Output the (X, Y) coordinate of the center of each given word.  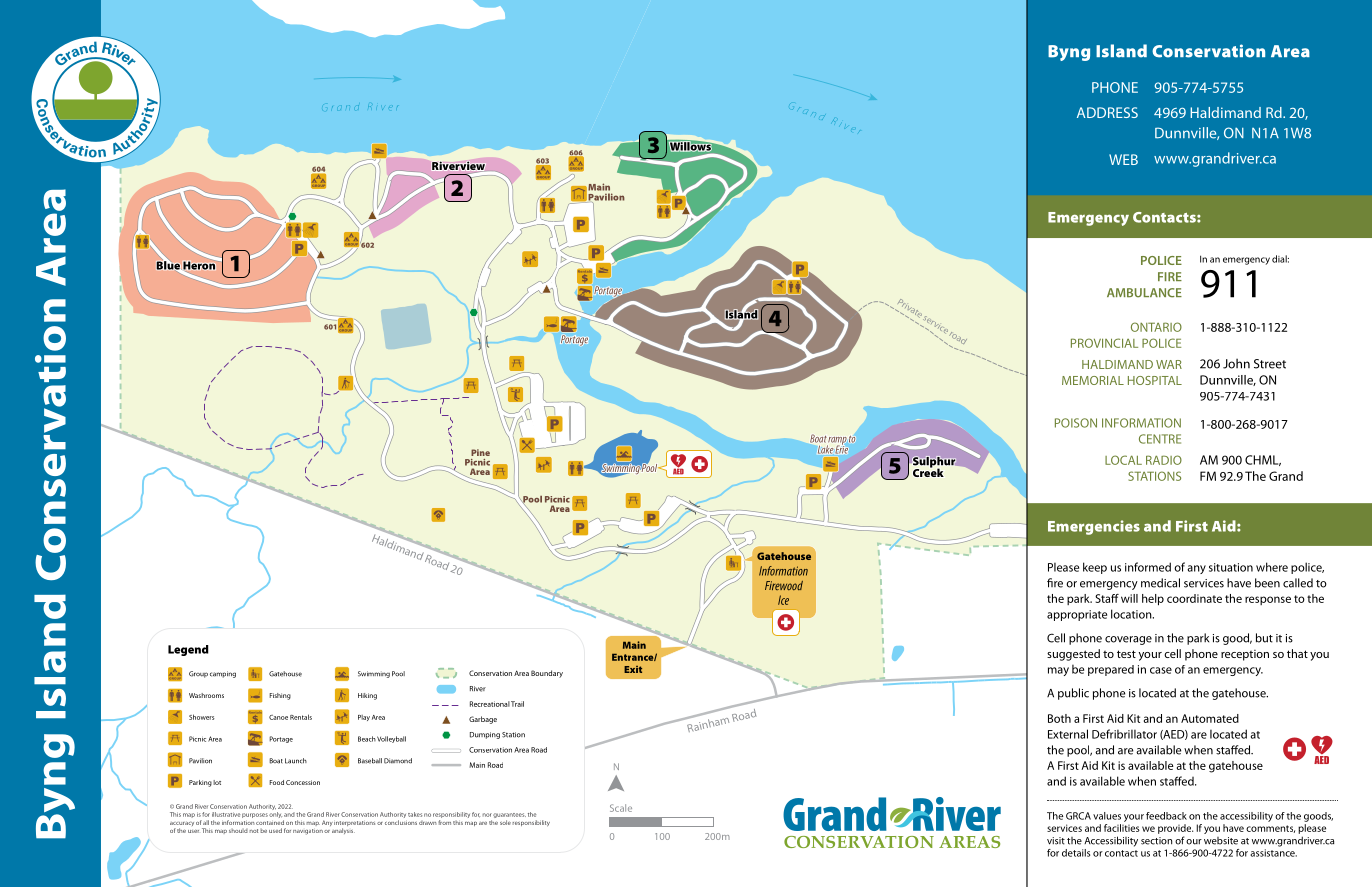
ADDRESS (1107, 112)
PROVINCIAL (1104, 343)
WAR (1169, 364)
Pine (480, 452)
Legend (188, 650)
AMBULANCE (1144, 293)
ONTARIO (1156, 327)
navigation (308, 832)
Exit (633, 669)
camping (223, 674)
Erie (841, 449)
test (1126, 654)
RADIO (1164, 460)
